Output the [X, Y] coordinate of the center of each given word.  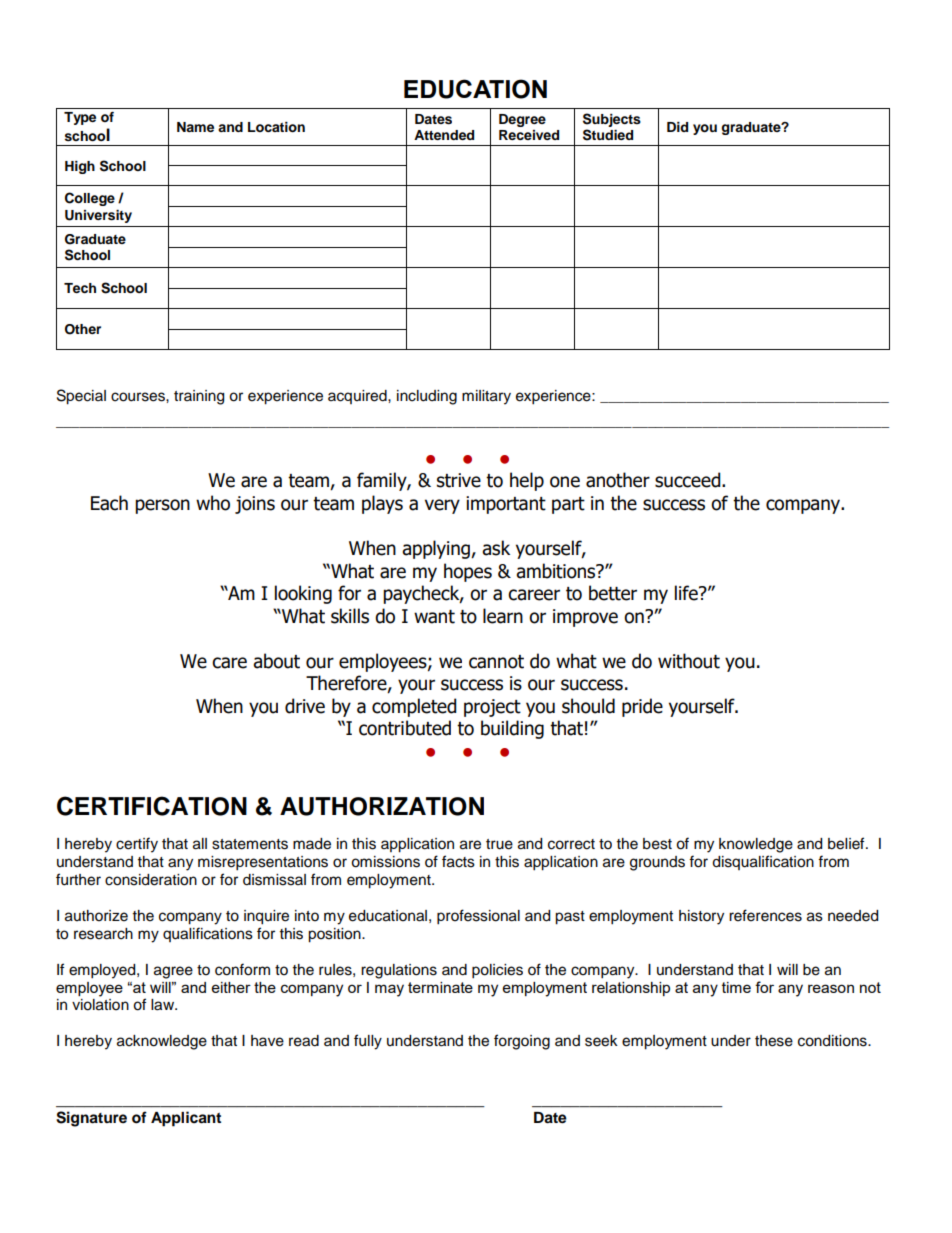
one [565, 482]
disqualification [763, 862]
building [512, 729]
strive [459, 480]
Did [677, 127]
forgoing [522, 1042]
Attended [444, 135]
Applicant [186, 1119]
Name [195, 127]
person [162, 506]
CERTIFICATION [152, 806]
